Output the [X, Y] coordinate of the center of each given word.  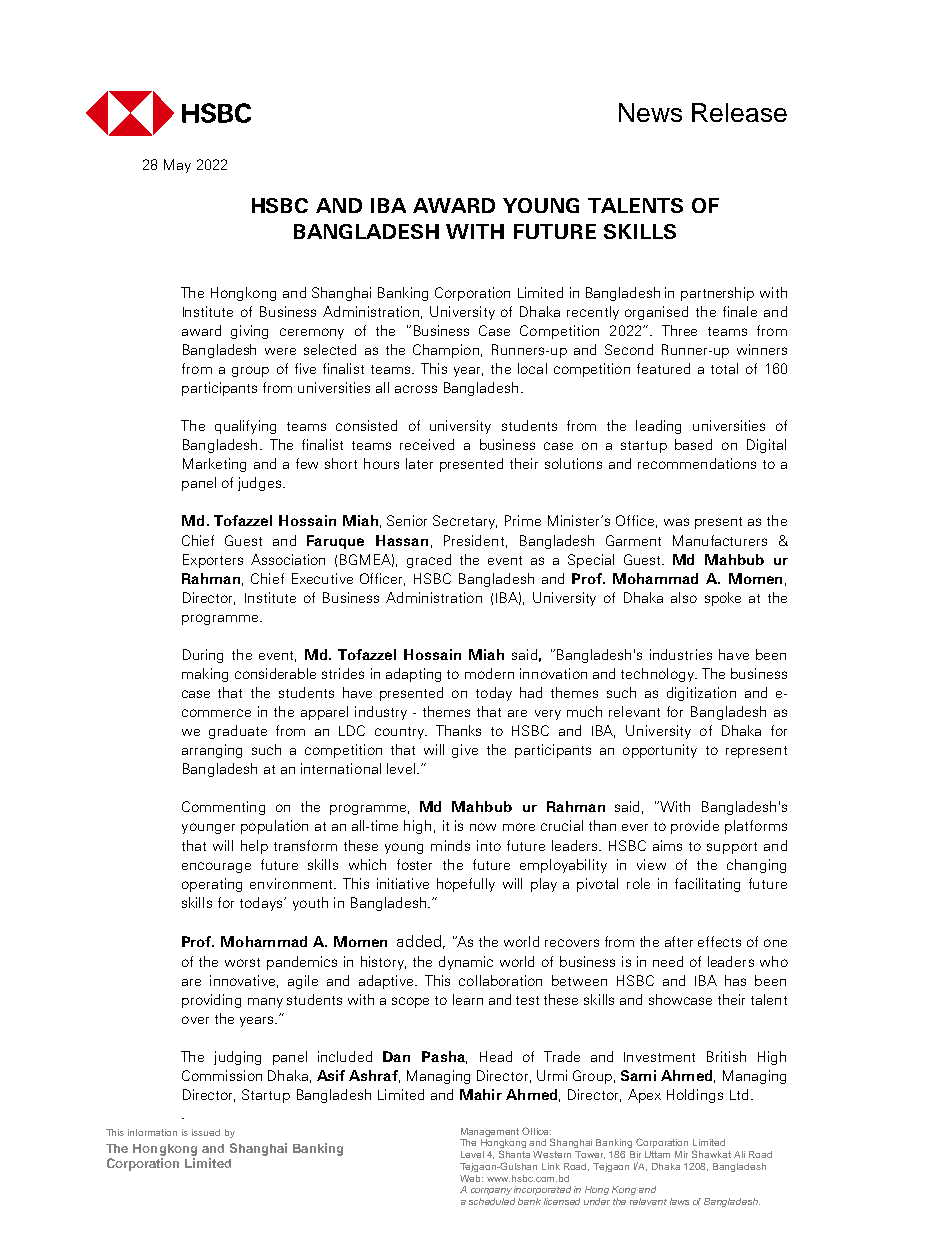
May [177, 166]
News [650, 112]
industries [681, 654]
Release [739, 112]
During [203, 656]
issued [206, 1132]
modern [489, 673]
